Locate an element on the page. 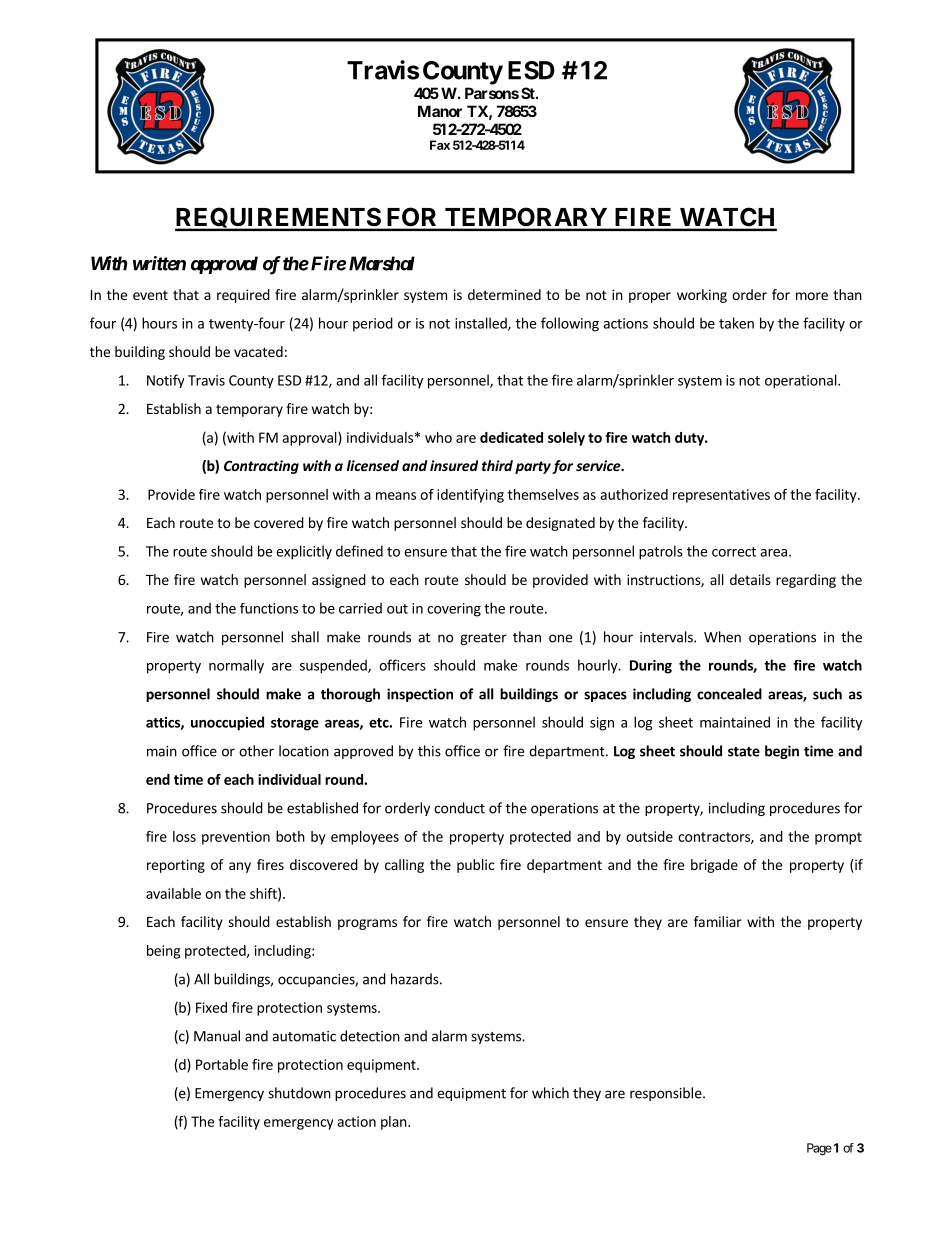  more is located at coordinates (812, 296).
